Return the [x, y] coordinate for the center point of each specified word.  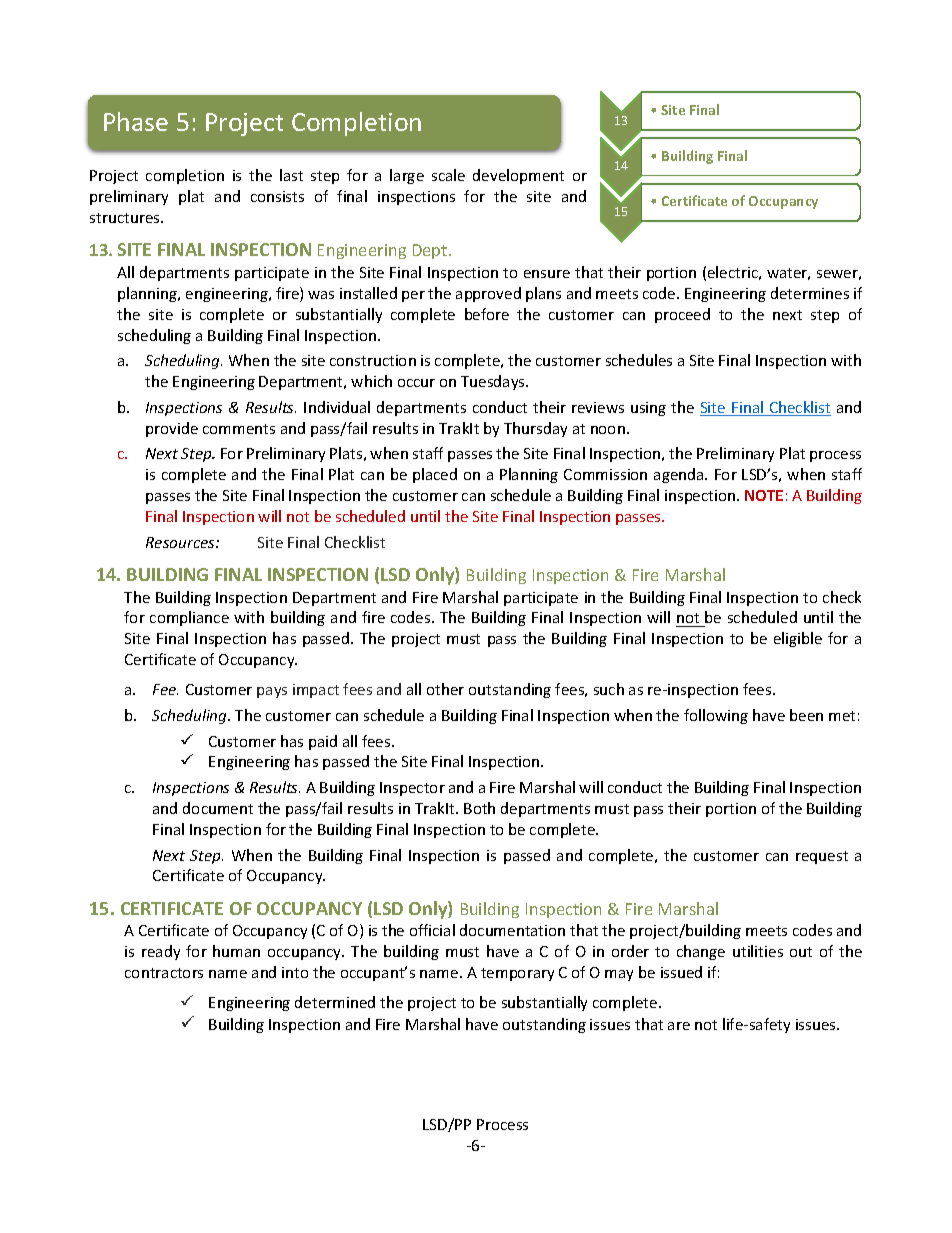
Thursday [535, 429]
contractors [164, 973]
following [716, 716]
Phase [136, 121]
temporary [517, 974]
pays [272, 692]
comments [239, 429]
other [445, 689]
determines [810, 293]
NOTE [764, 495]
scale [448, 175]
